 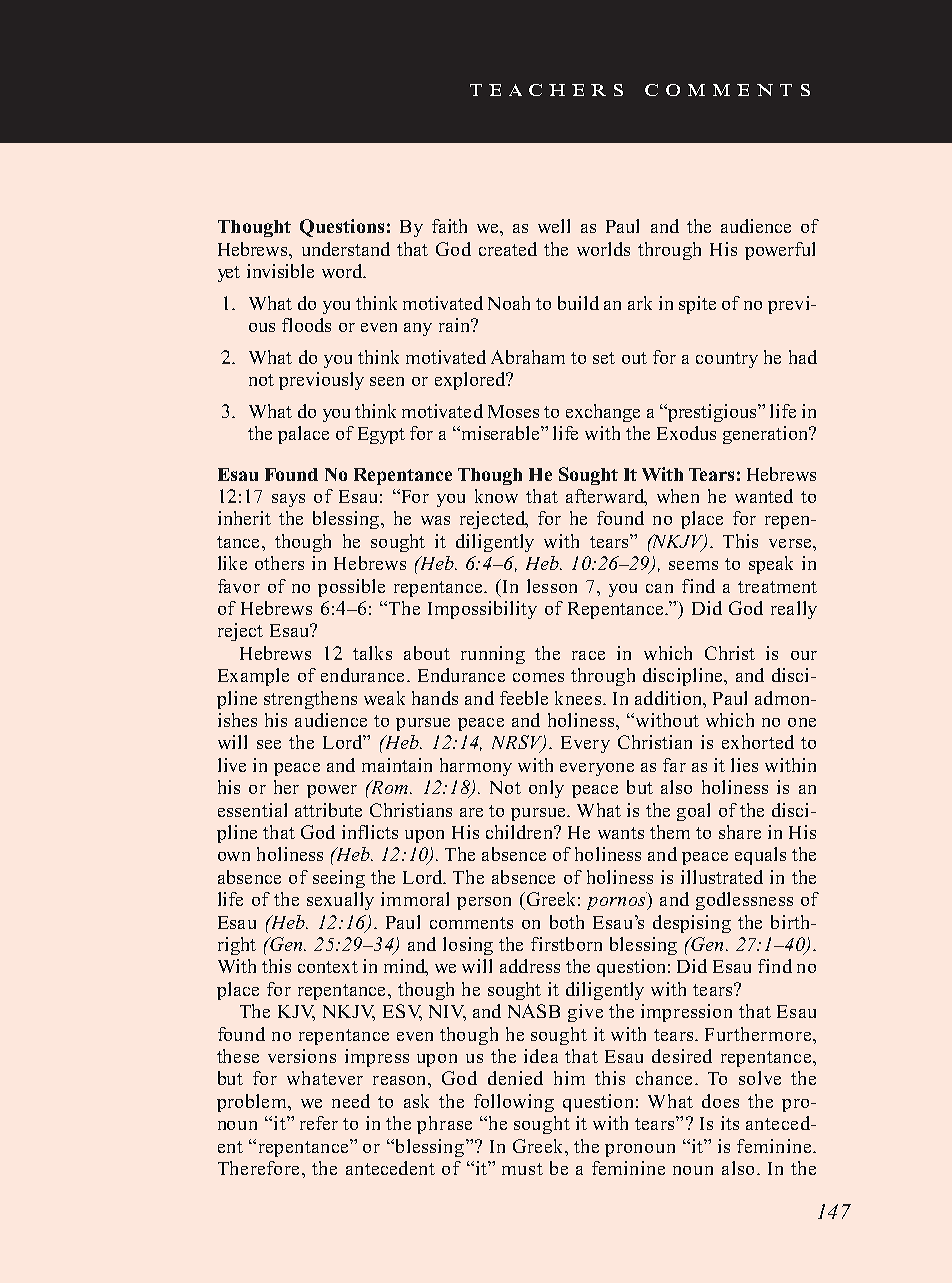 What do you see at coordinates (346, 249) in the screenshot?
I see `understand` at bounding box center [346, 249].
